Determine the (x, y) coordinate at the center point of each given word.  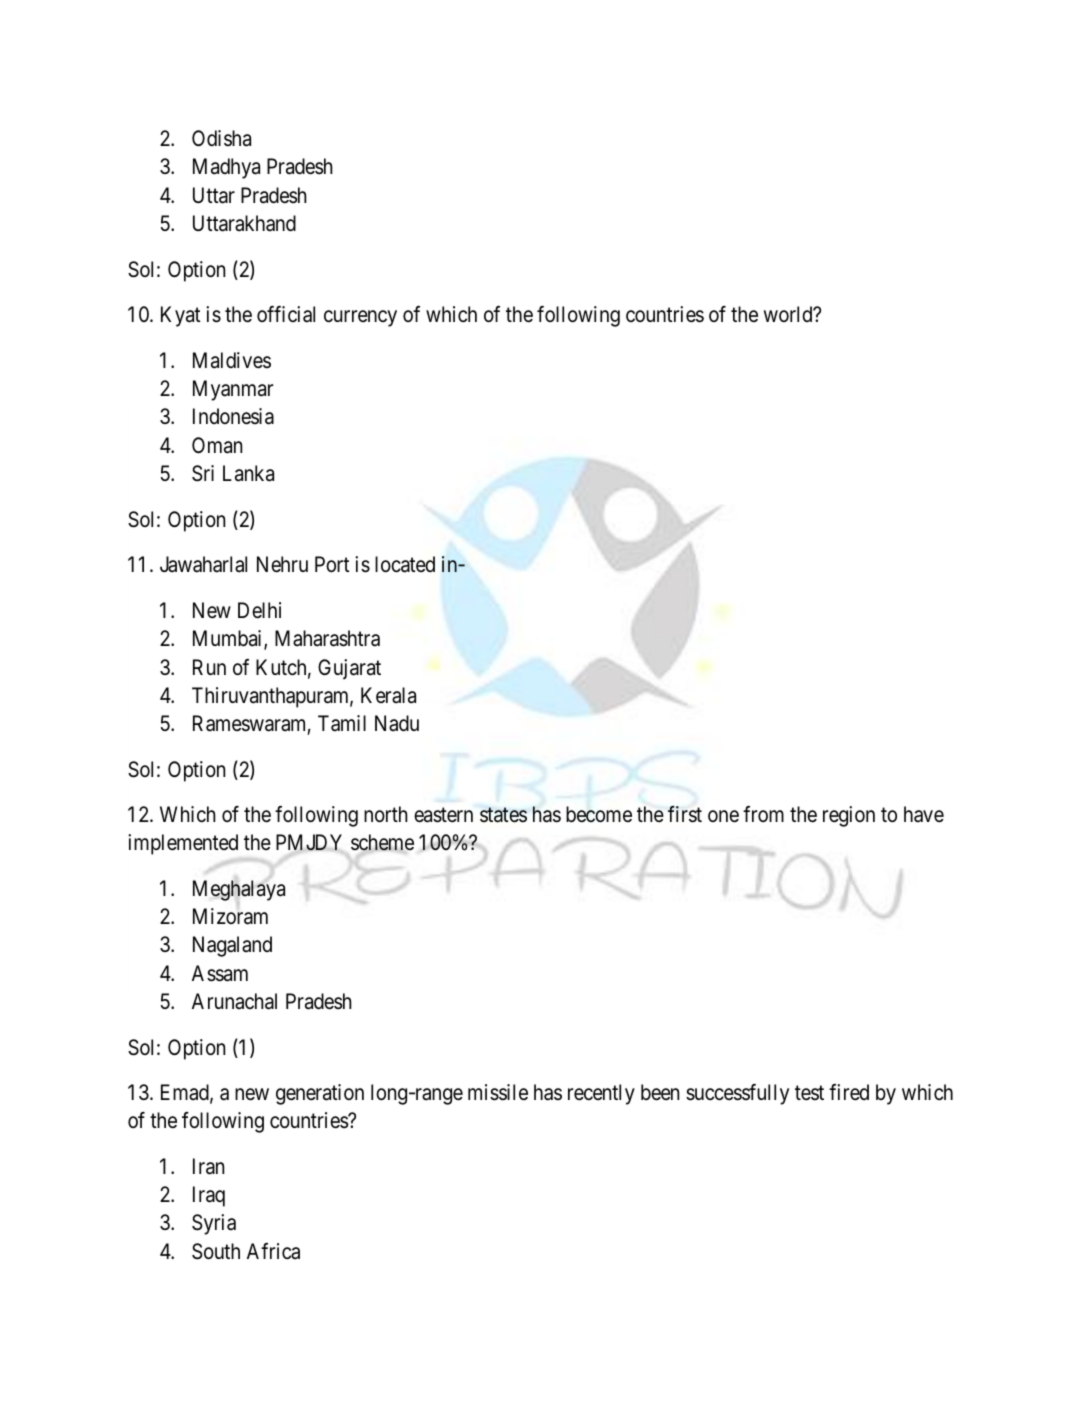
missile (498, 1092)
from (763, 814)
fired (849, 1092)
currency (360, 319)
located (405, 564)
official (286, 314)
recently (601, 1094)
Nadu (397, 723)
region (849, 816)
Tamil (342, 723)
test (809, 1093)
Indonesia (233, 416)
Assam (220, 973)
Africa (273, 1251)
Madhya (226, 168)
